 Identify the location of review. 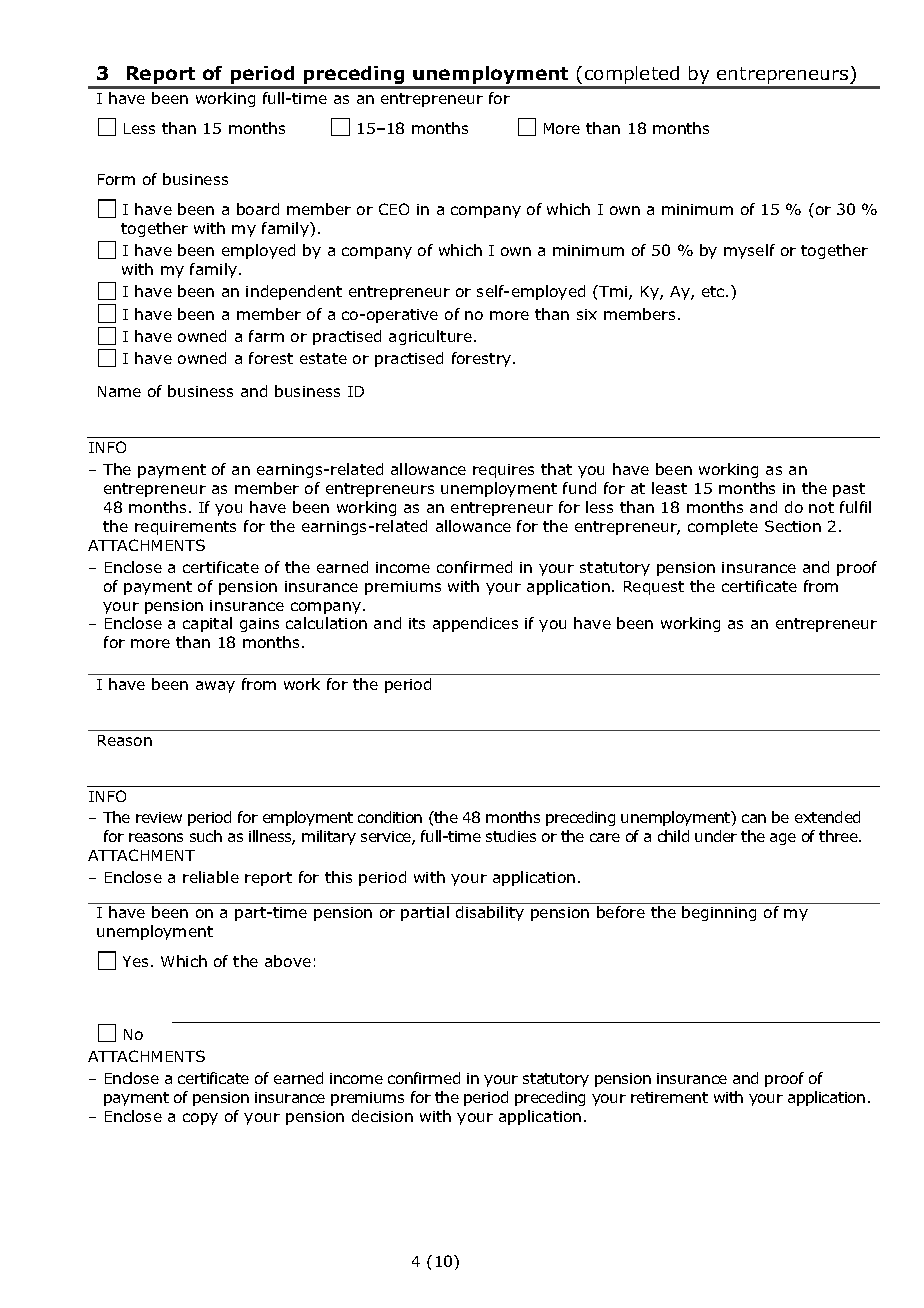
(159, 817).
